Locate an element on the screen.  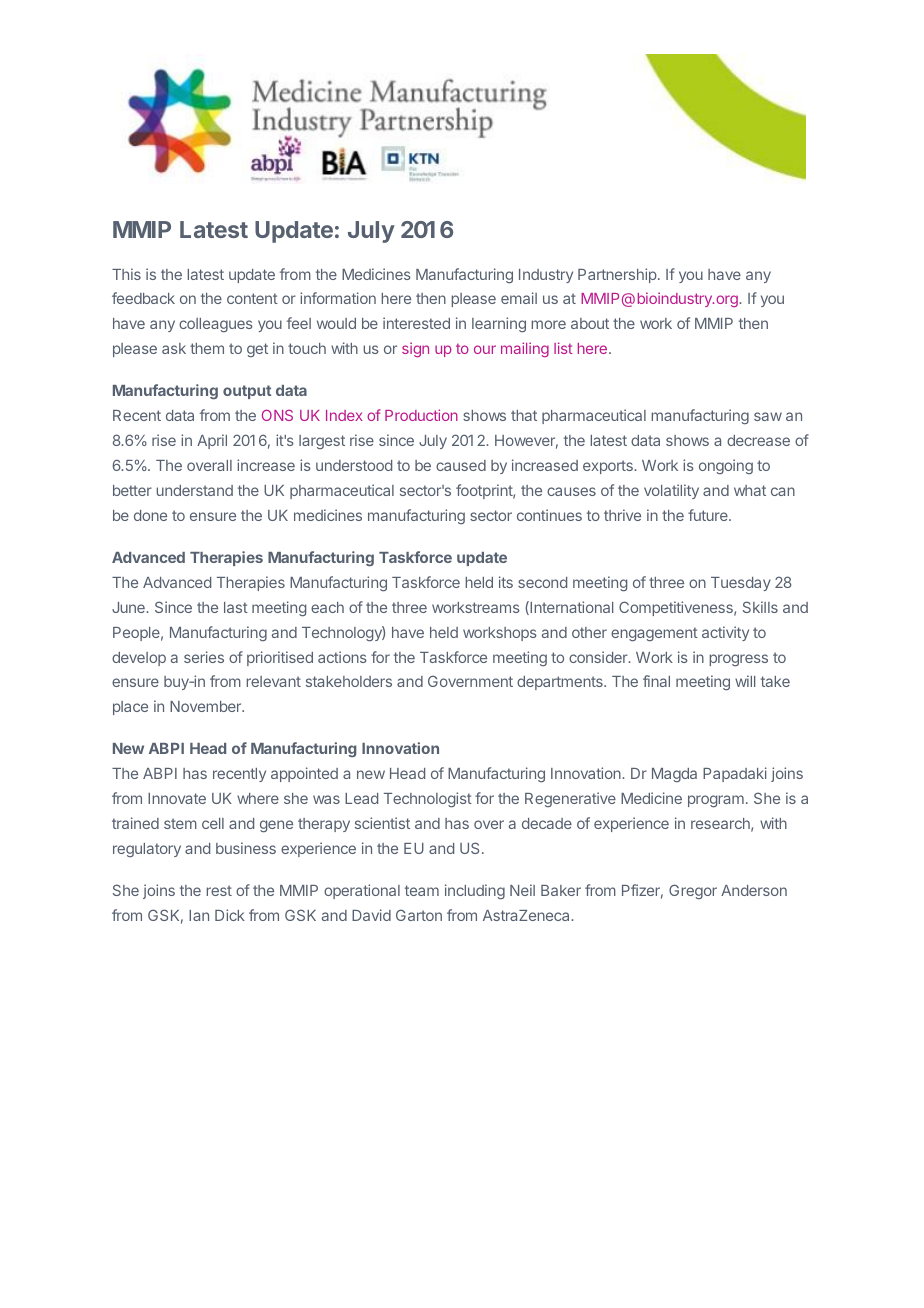
will is located at coordinates (745, 681).
